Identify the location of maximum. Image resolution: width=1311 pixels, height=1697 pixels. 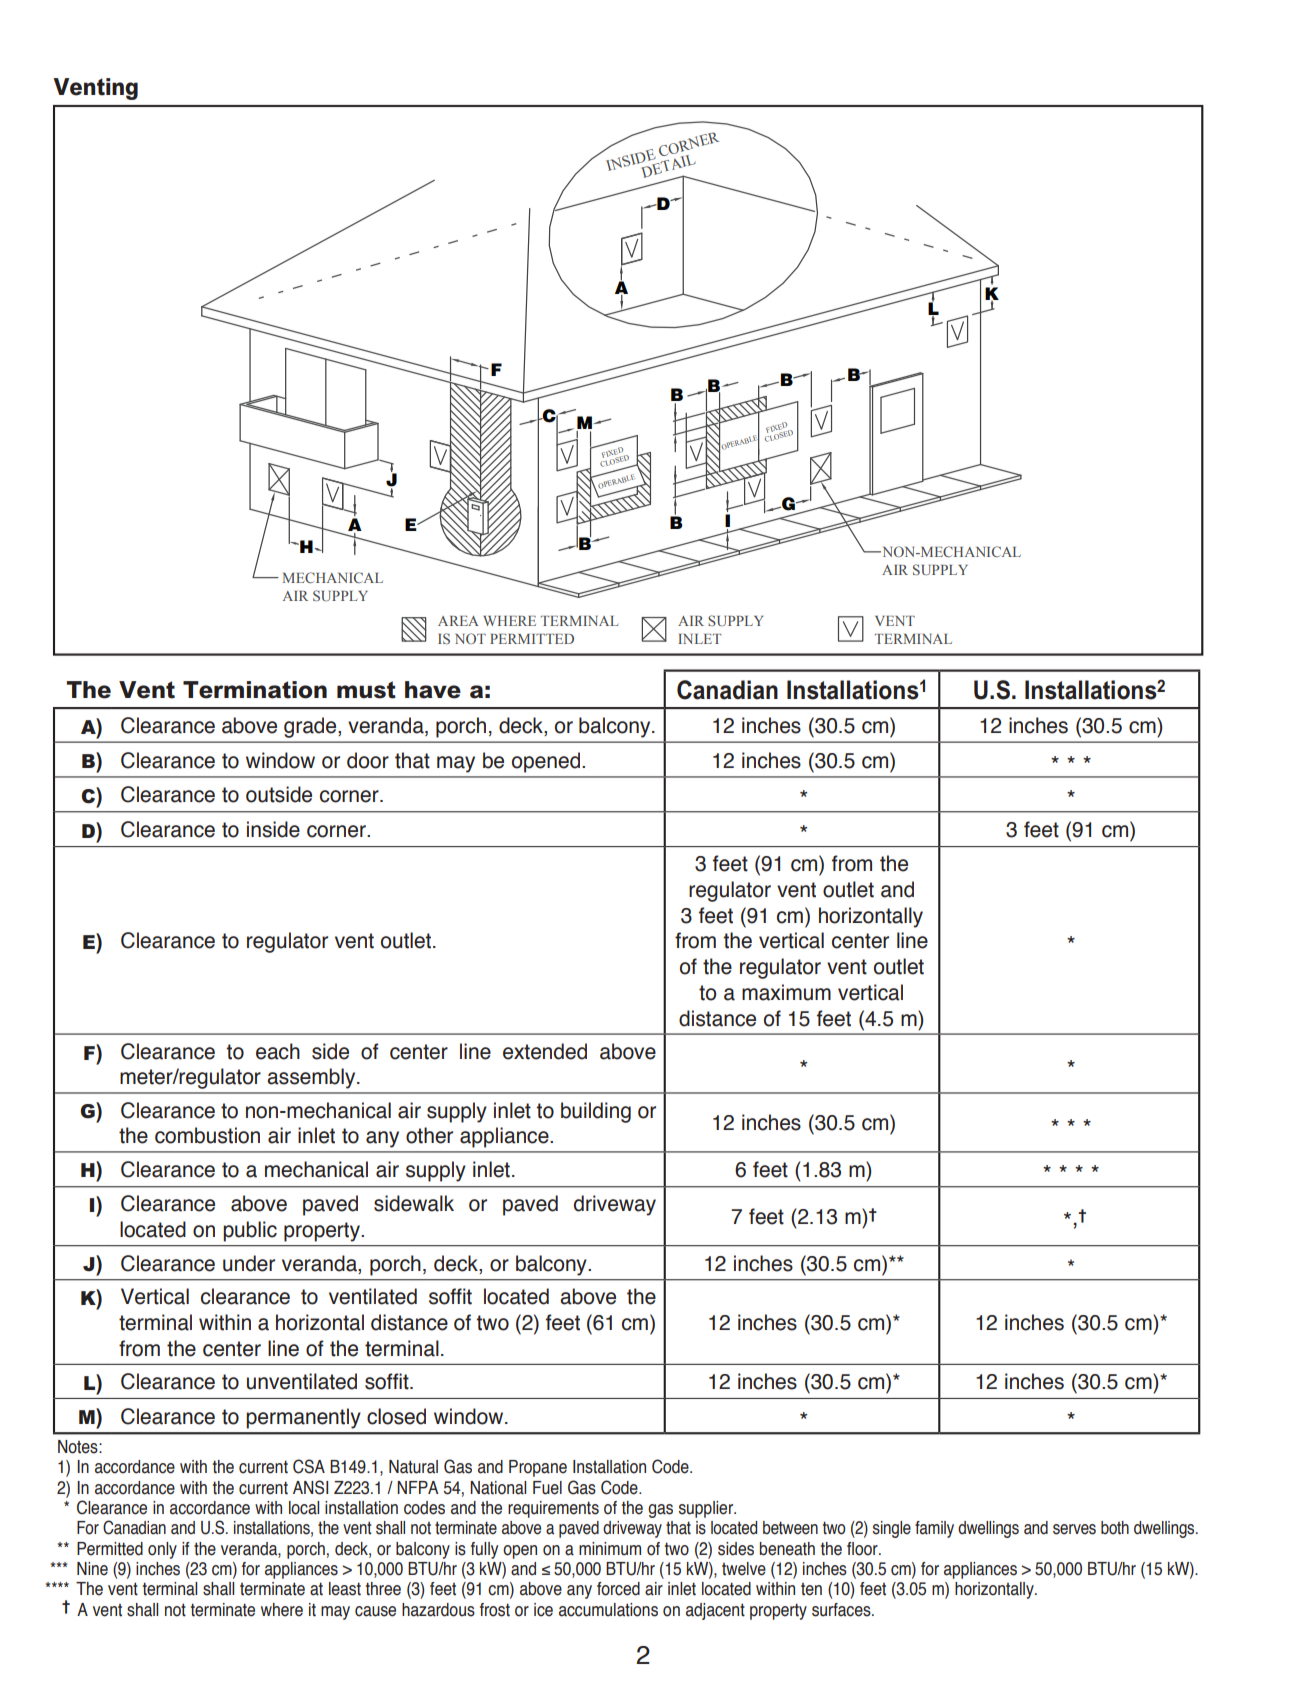
(786, 992).
